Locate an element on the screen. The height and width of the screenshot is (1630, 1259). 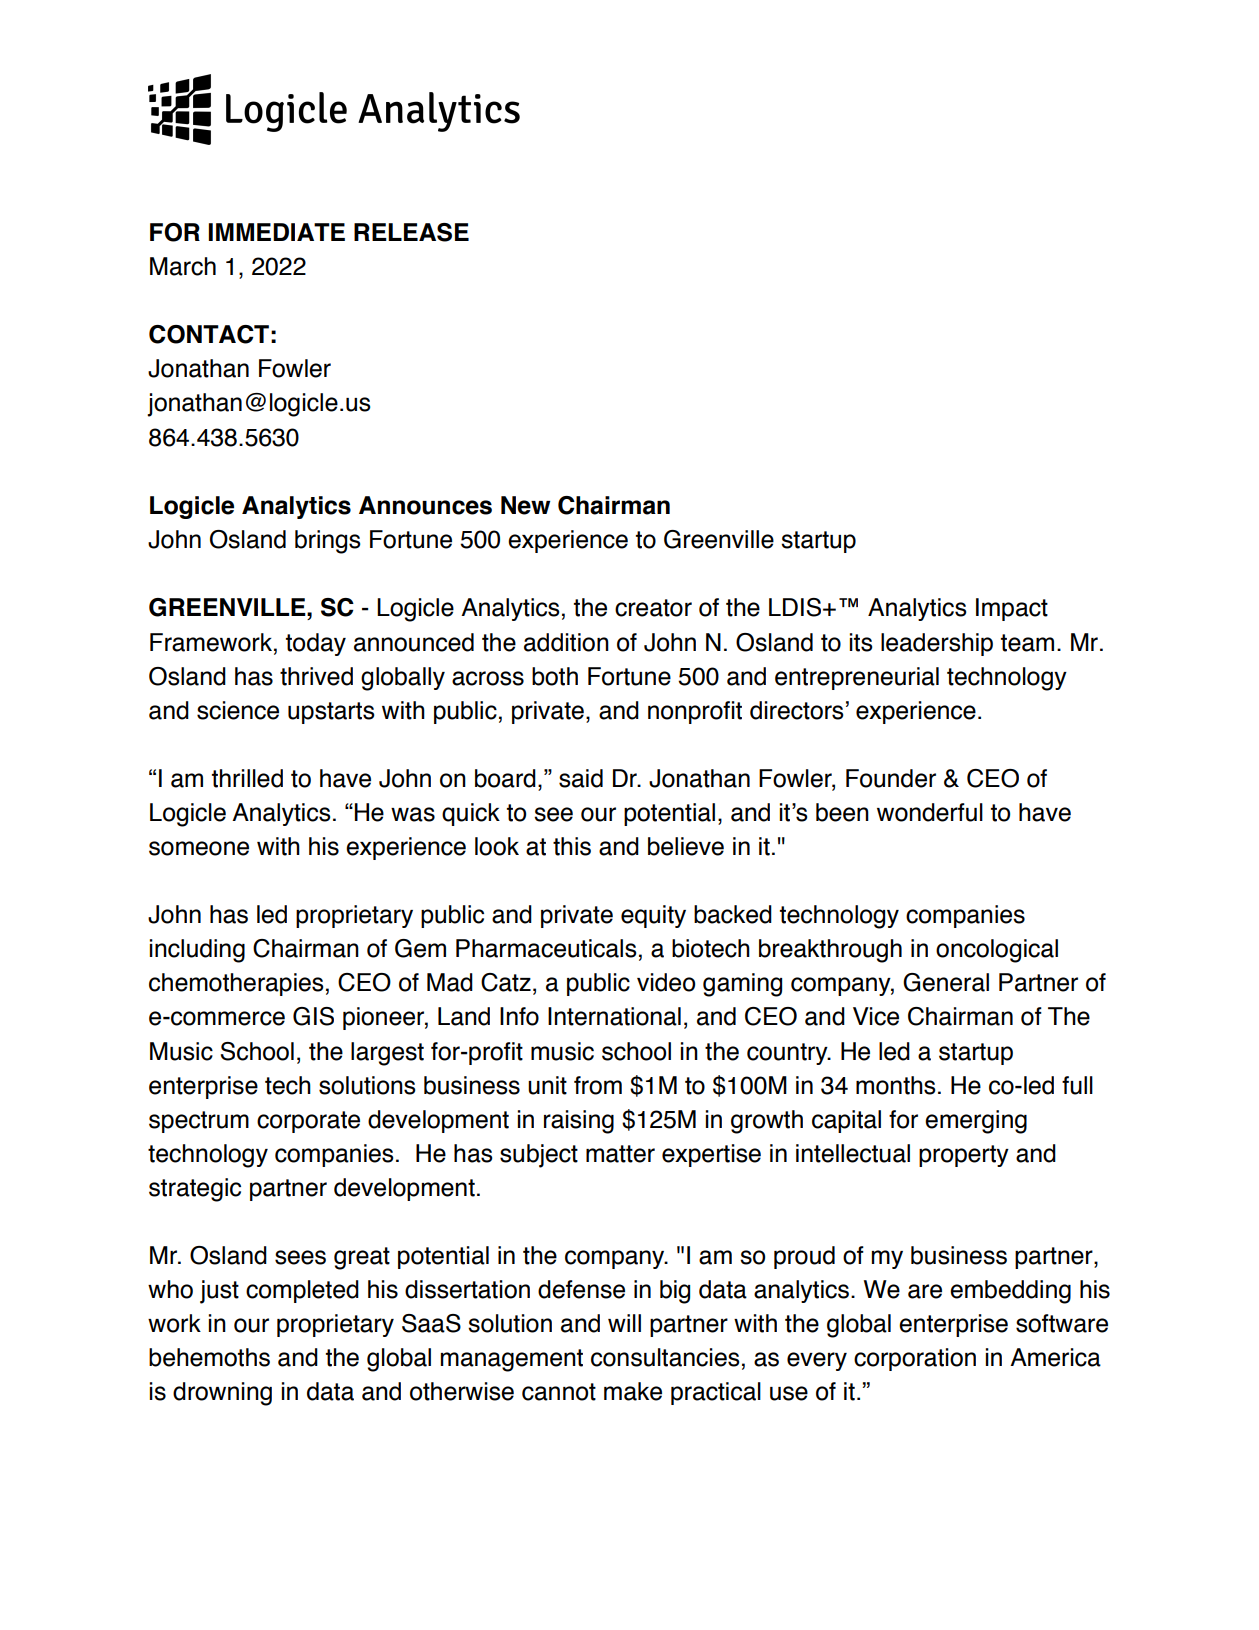
wonderful is located at coordinates (930, 812).
